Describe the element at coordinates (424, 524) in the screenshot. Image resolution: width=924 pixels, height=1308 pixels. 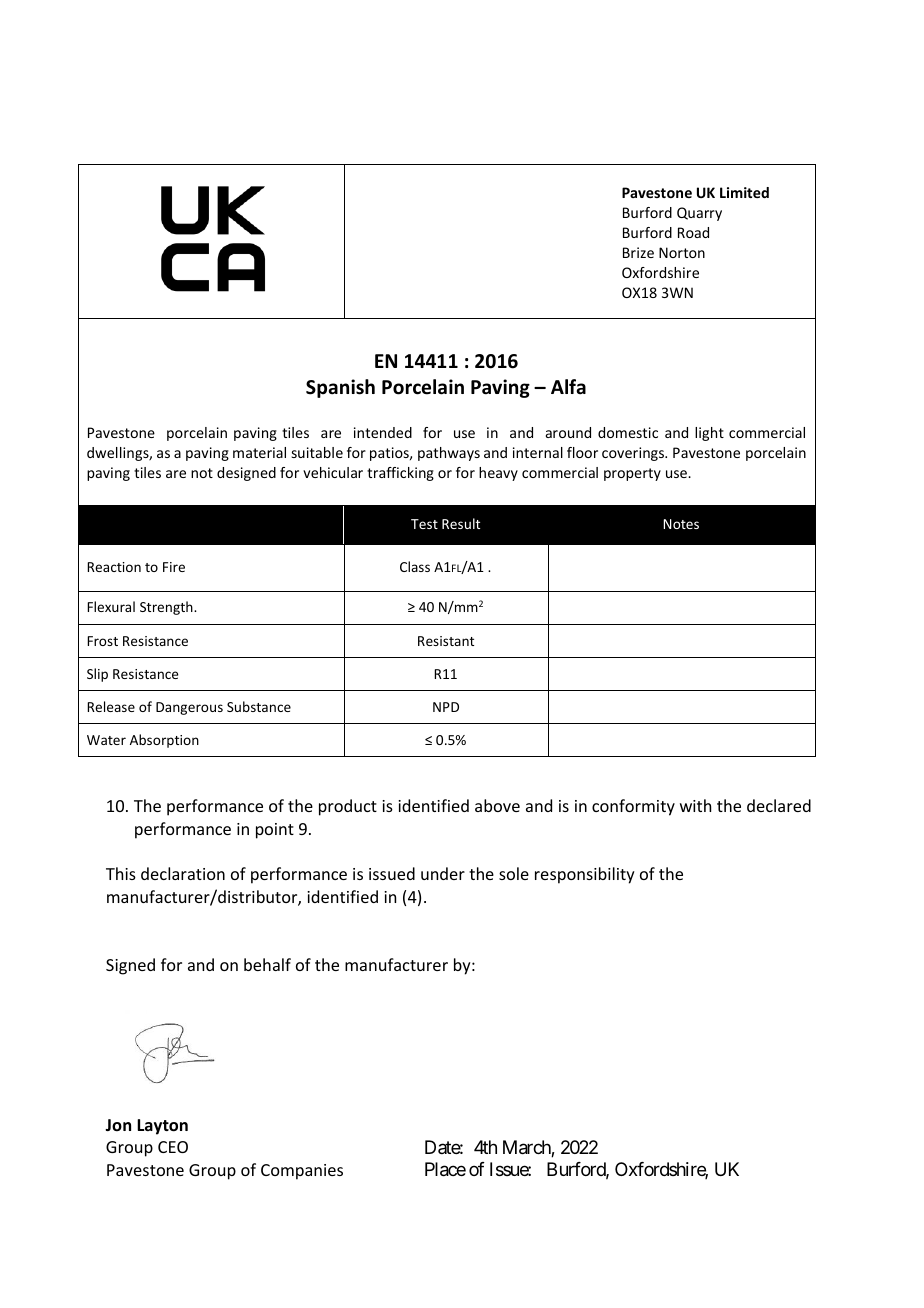
I see `Test` at that location.
